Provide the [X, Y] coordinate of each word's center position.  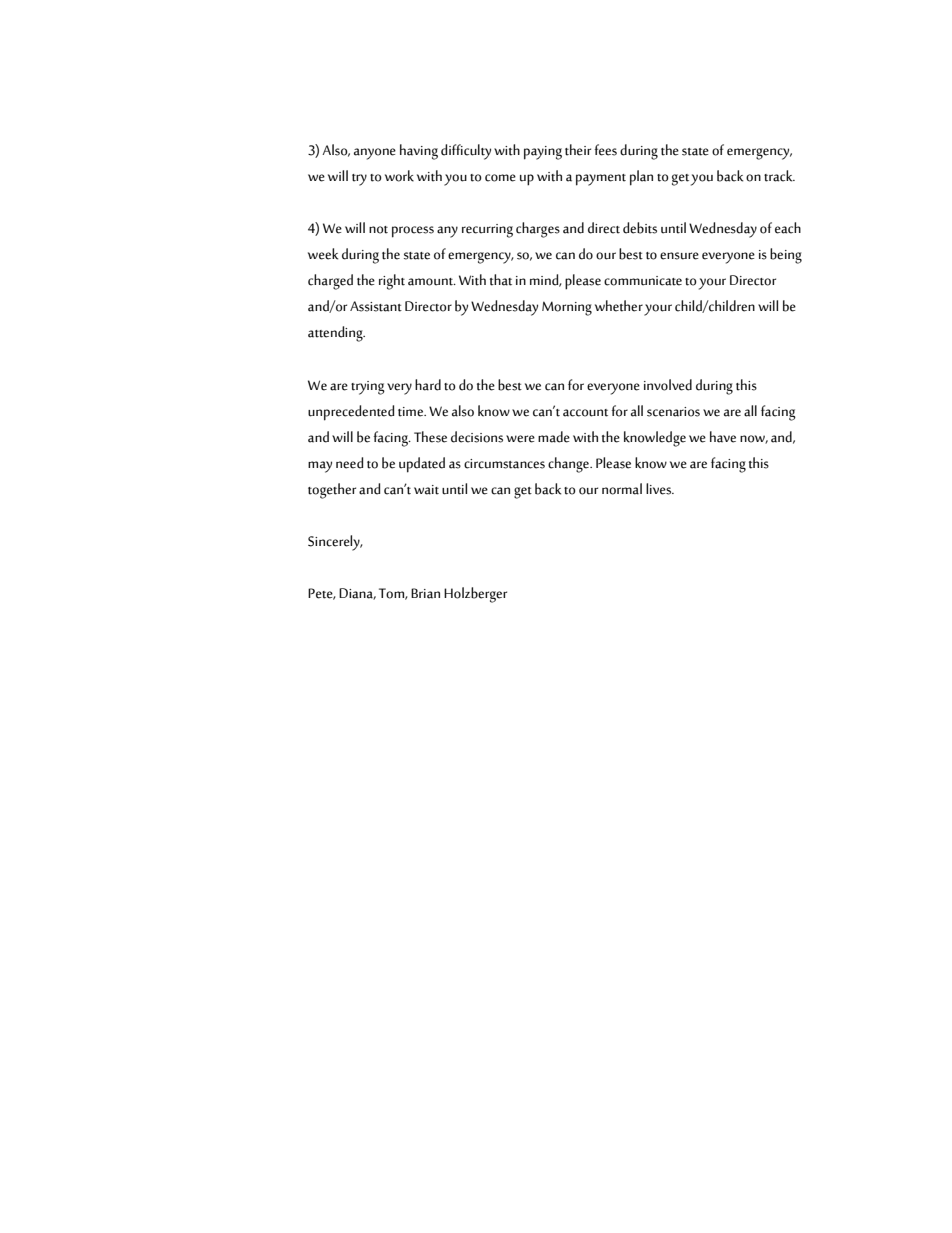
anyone [375, 154]
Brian [425, 593]
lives [659, 489]
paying [543, 153]
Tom [392, 594]
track [779, 176]
